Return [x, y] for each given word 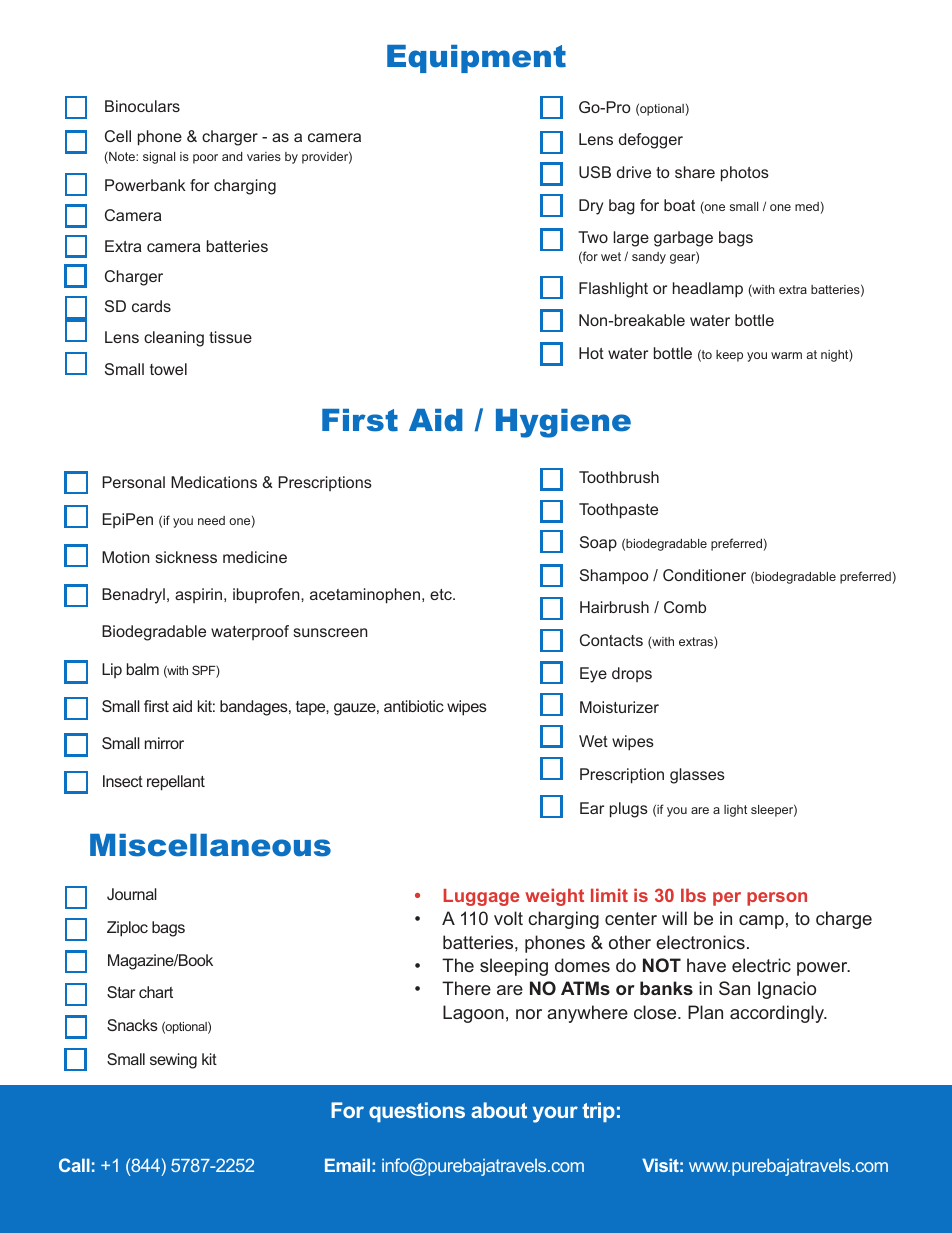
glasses [697, 776]
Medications [214, 482]
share [695, 172]
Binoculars [142, 106]
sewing [173, 1061]
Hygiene [563, 423]
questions [417, 1112]
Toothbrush [619, 477]
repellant [176, 783]
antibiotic [414, 706]
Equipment [476, 59]
